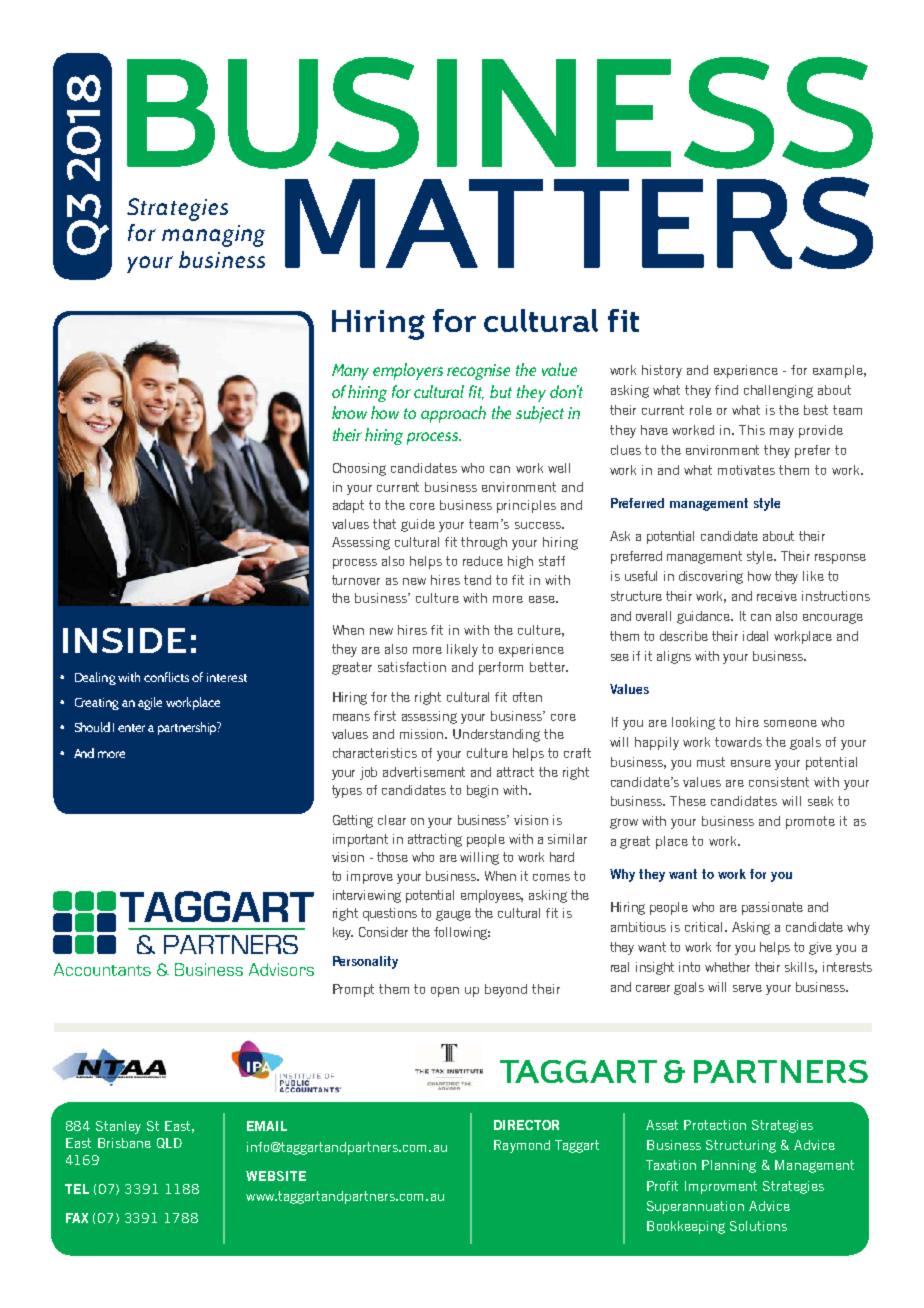 The height and width of the document is (1308, 924). What do you see at coordinates (131, 728) in the document?
I see `enter` at bounding box center [131, 728].
